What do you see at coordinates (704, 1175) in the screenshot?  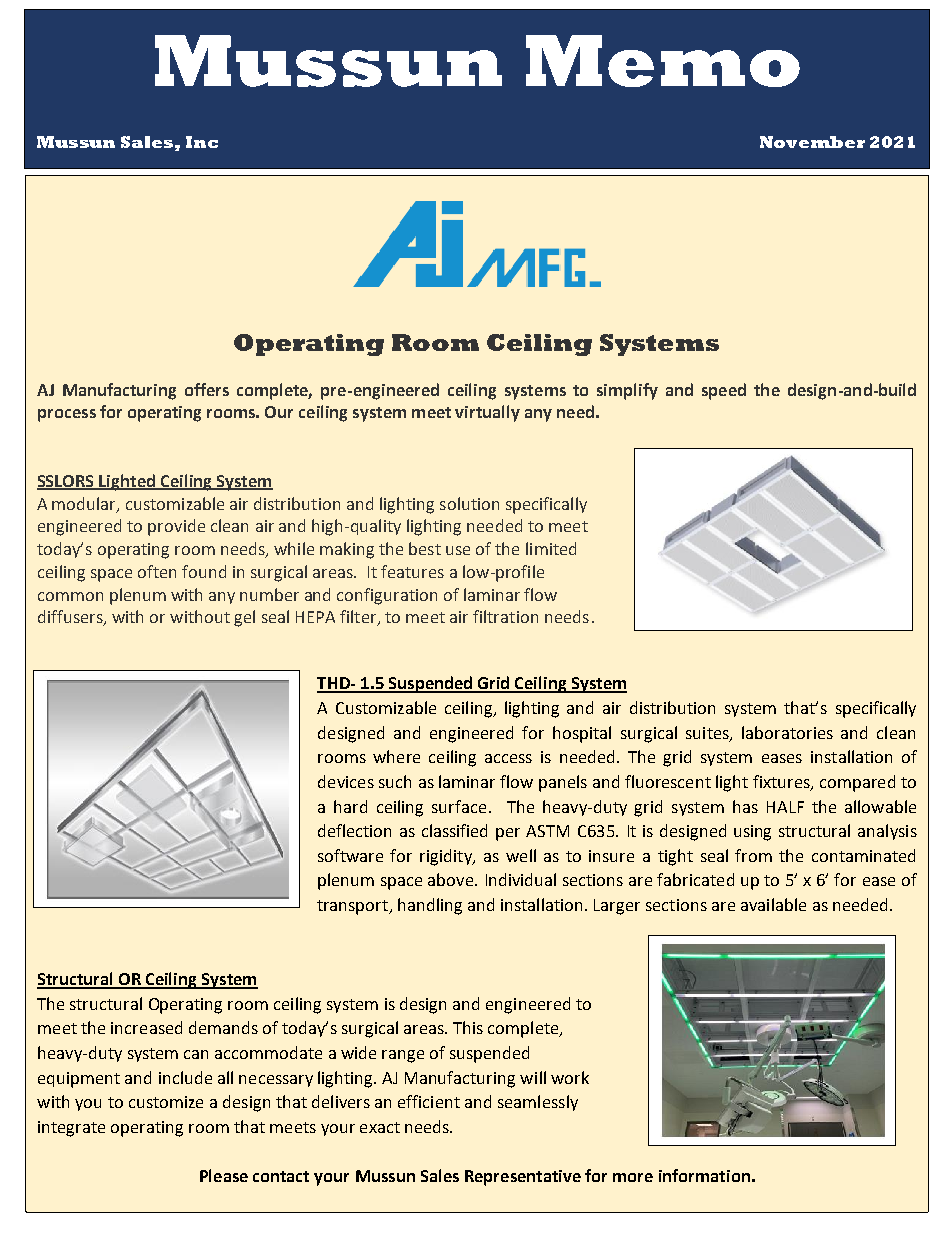 I see `information` at bounding box center [704, 1175].
